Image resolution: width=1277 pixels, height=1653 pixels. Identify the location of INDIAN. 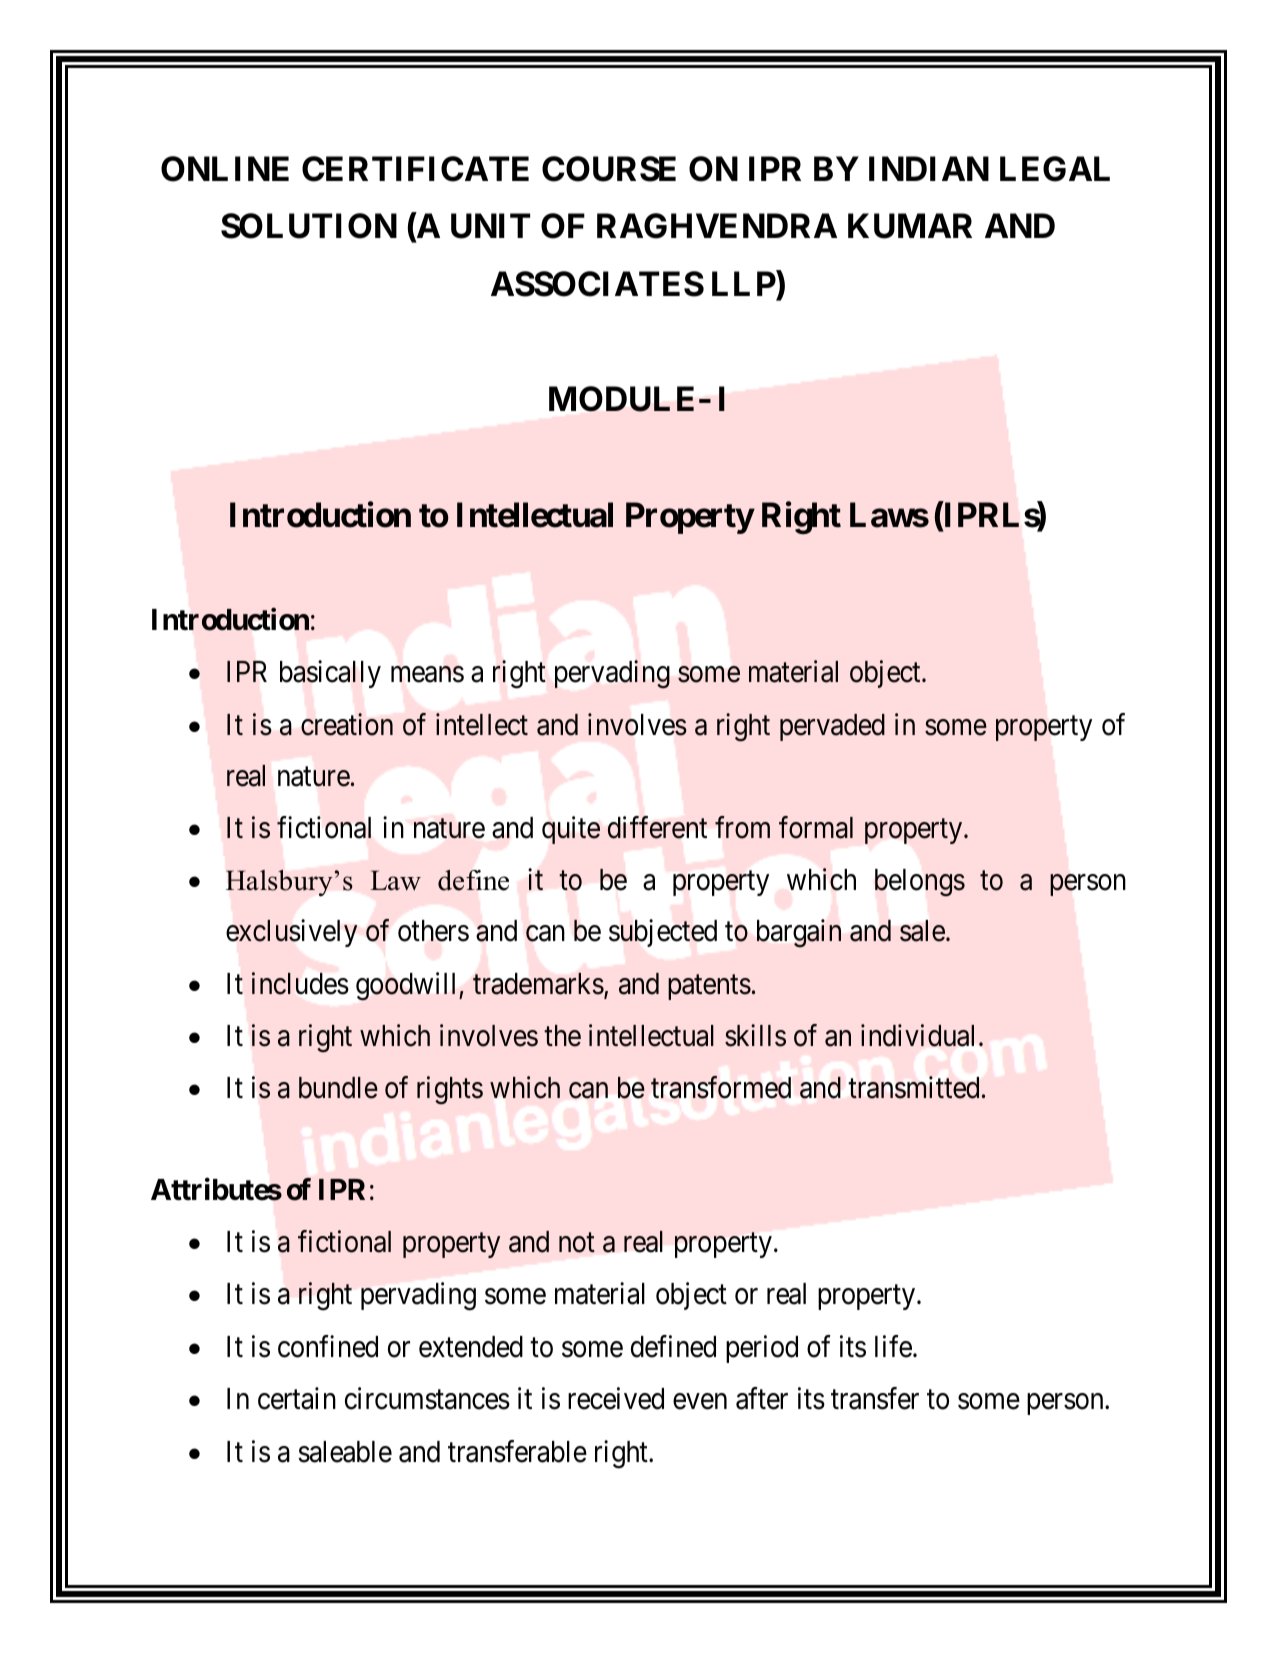
(929, 168).
